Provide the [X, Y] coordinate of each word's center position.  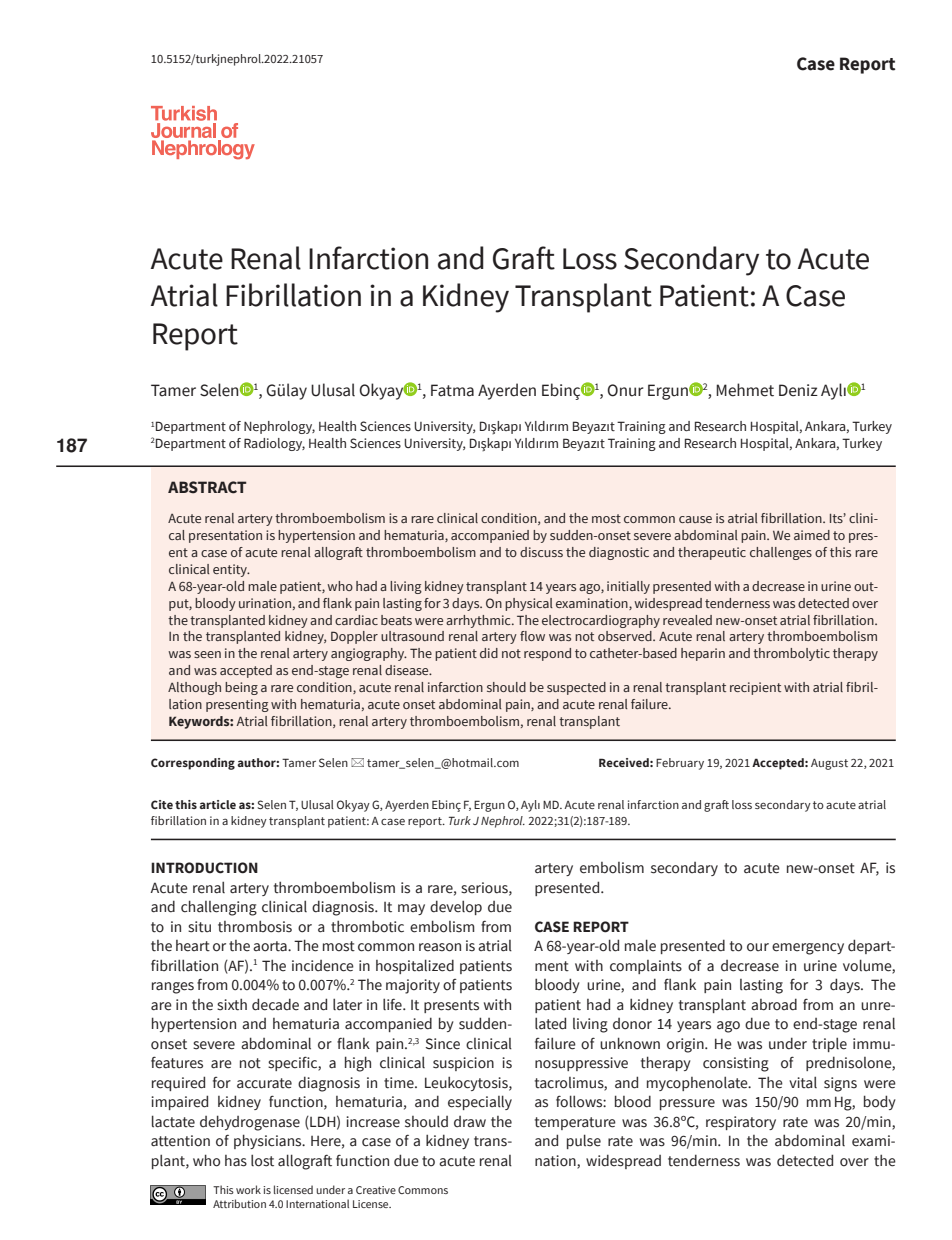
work [248, 1189]
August [829, 764]
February [680, 764]
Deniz [798, 390]
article [217, 804]
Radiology [274, 444]
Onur [625, 390]
